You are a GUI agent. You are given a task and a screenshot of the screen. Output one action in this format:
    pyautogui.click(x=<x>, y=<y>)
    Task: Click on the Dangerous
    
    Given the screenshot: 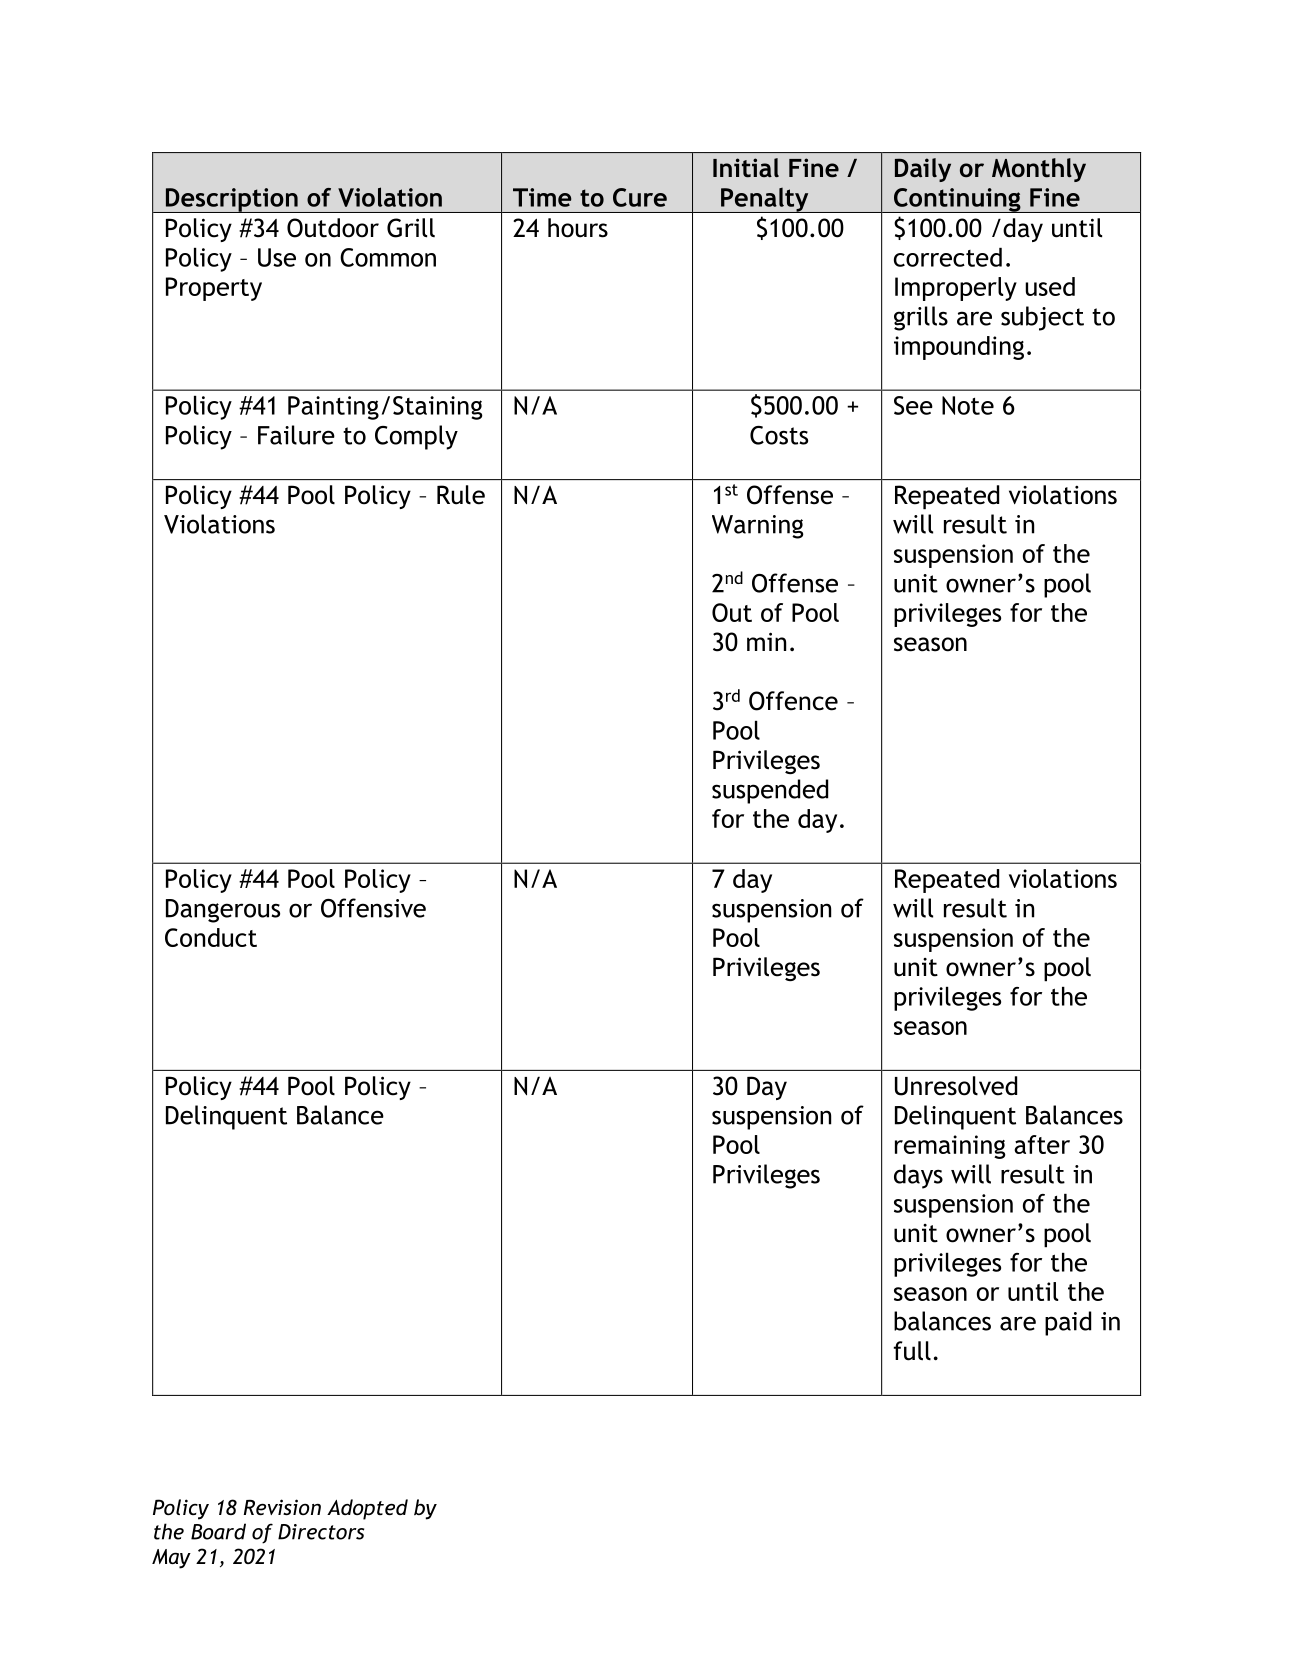 What is the action you would take?
    pyautogui.click(x=223, y=911)
